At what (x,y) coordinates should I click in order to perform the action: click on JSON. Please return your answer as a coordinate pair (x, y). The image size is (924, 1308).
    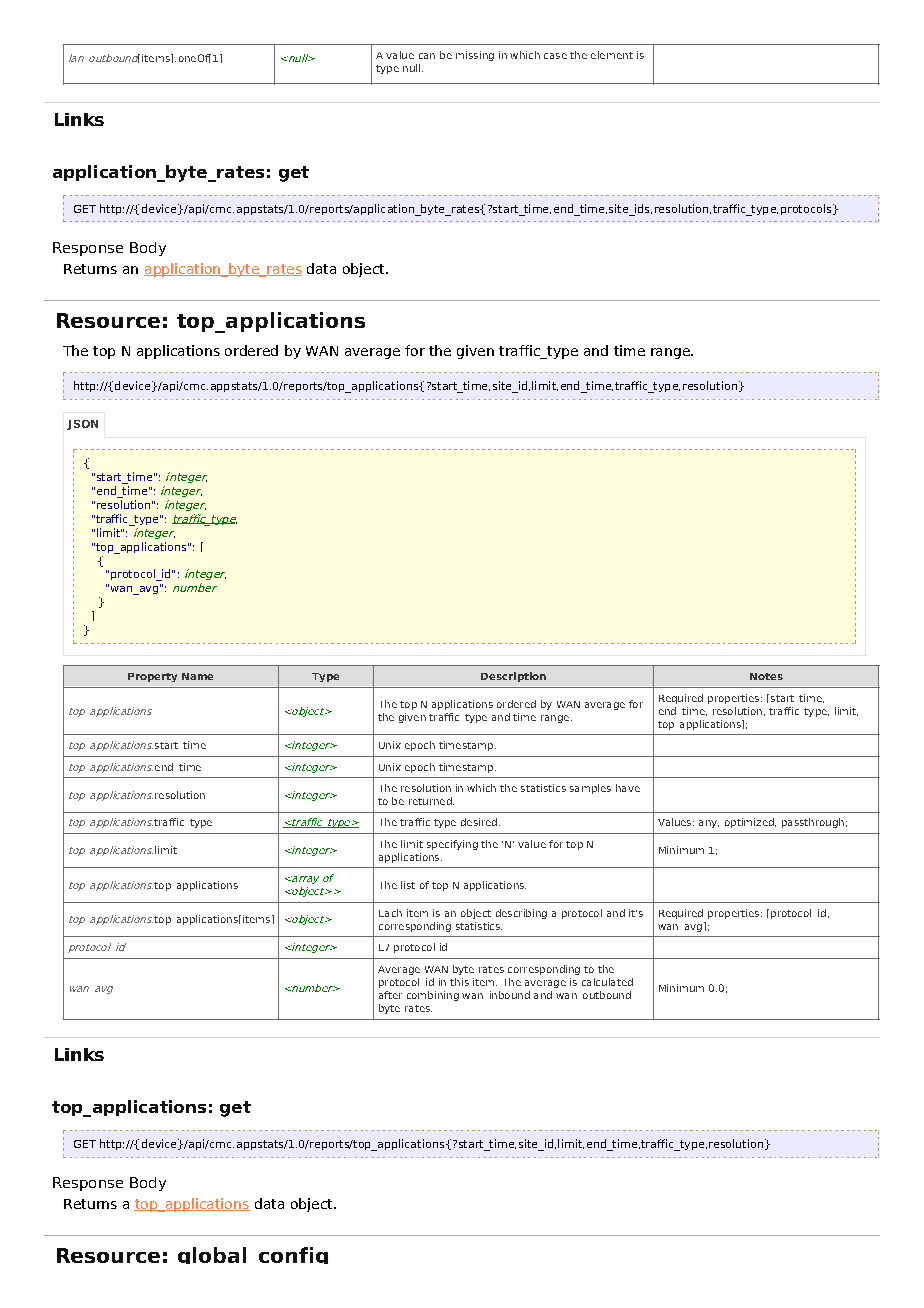
    Looking at the image, I should click on (82, 425).
